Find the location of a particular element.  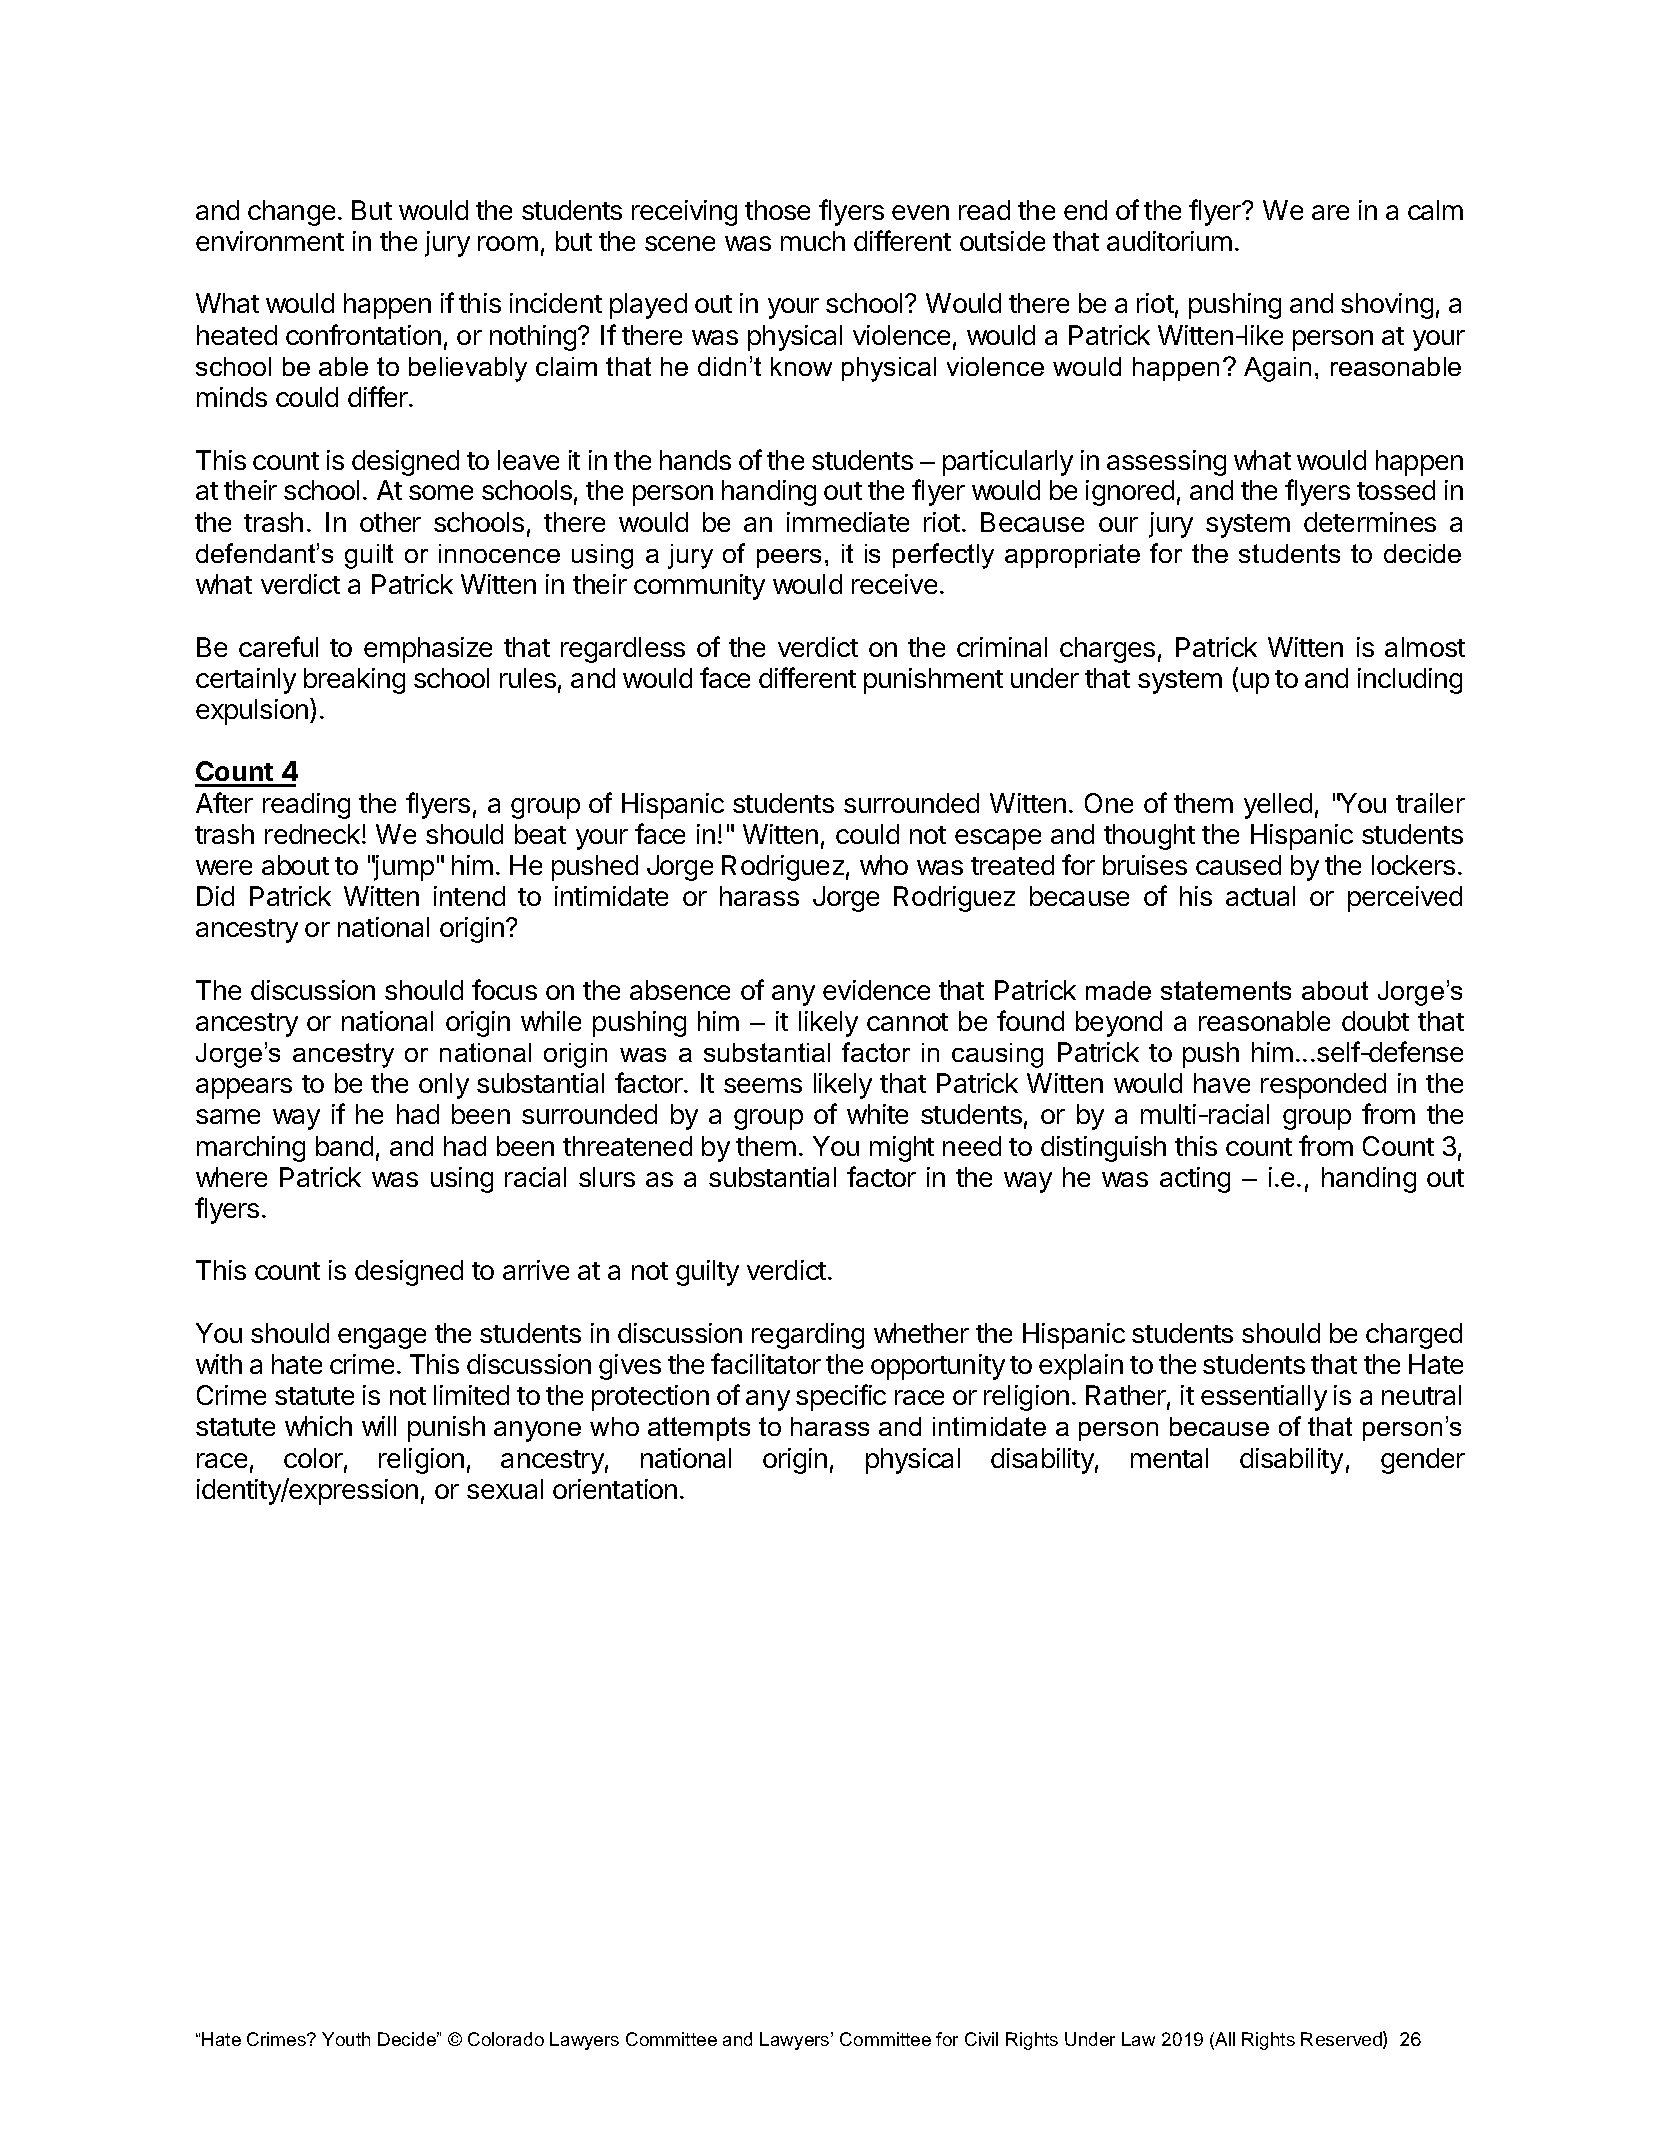

breaking is located at coordinates (354, 681).
